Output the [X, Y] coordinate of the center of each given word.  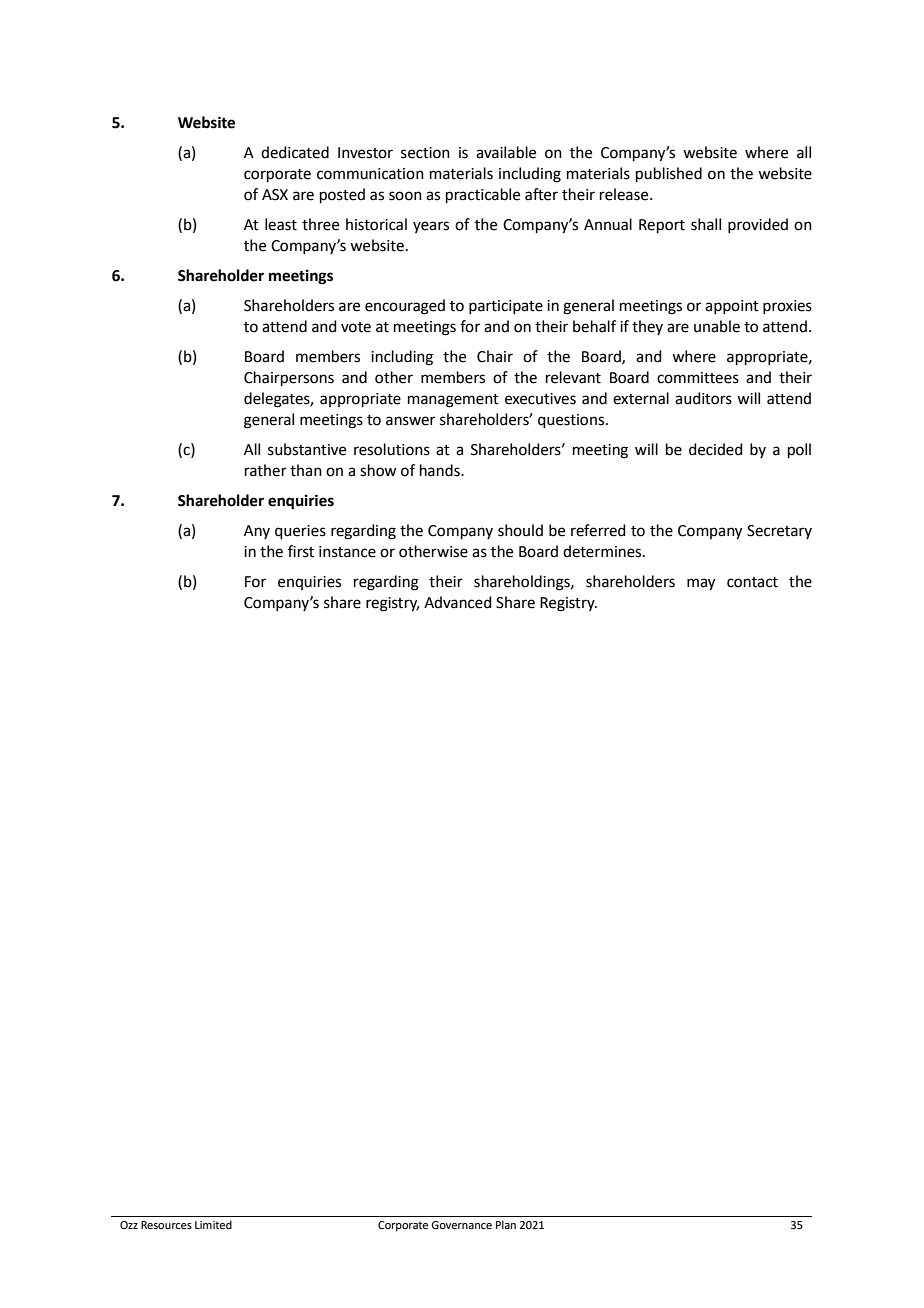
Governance [461, 1225]
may [701, 584]
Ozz [129, 1225]
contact [752, 582]
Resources [166, 1225]
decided [716, 449]
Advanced [458, 602]
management [453, 401]
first [301, 551]
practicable [483, 195]
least [281, 224]
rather [266, 470]
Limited [213, 1224]
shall [706, 224]
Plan [506, 1224]
